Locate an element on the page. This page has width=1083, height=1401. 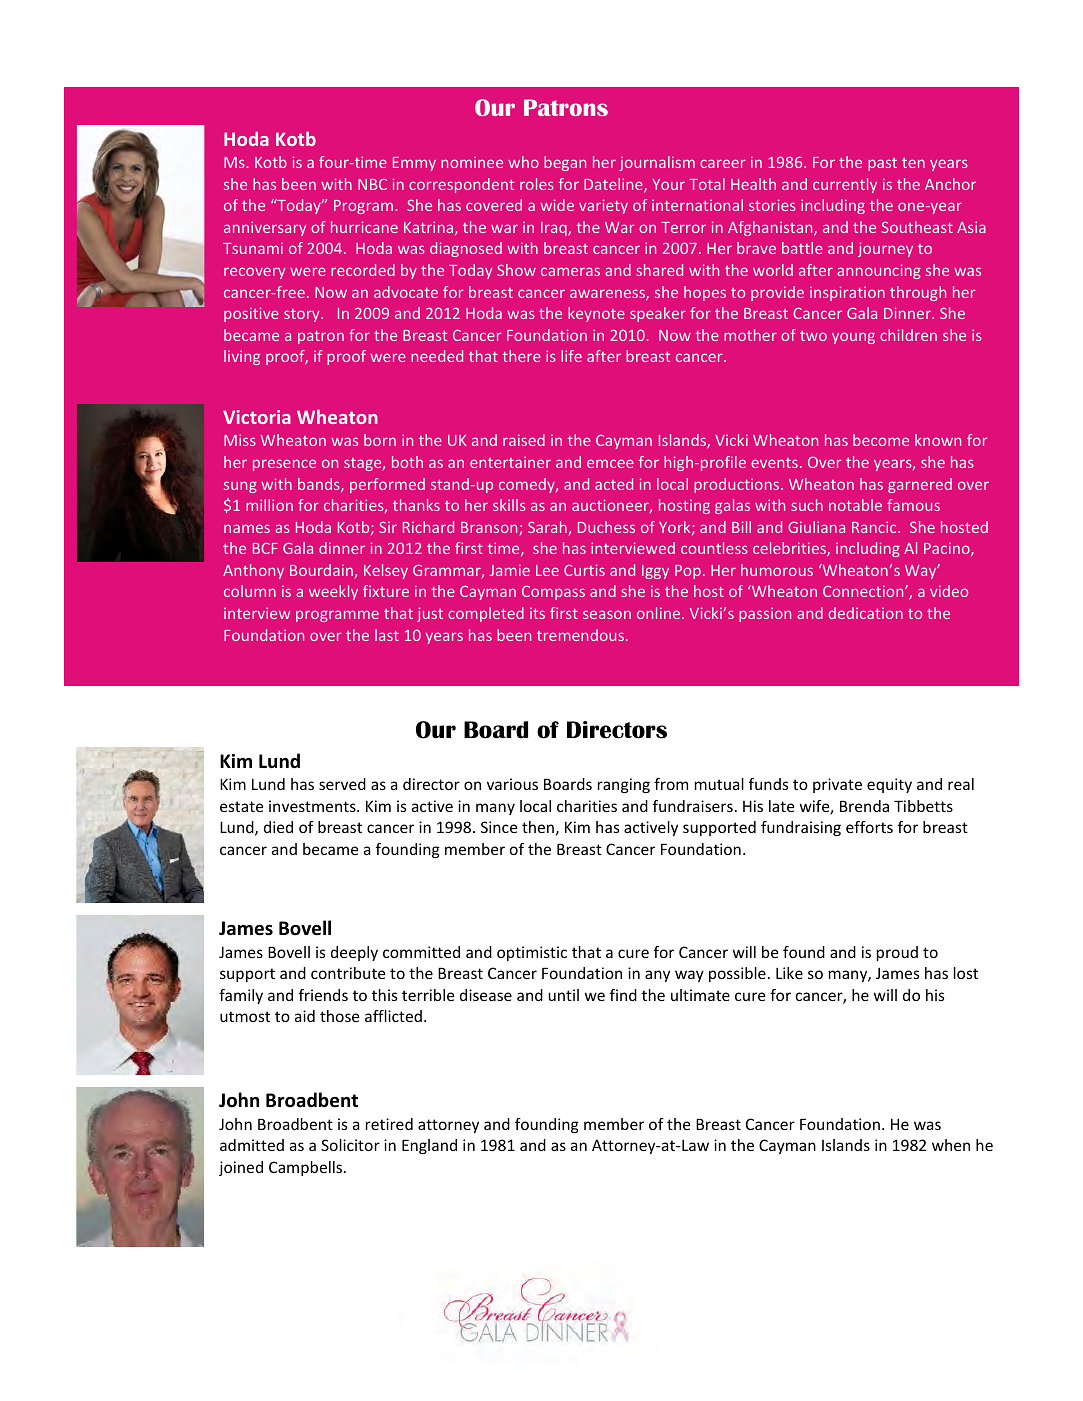
Duchess is located at coordinates (606, 527).
